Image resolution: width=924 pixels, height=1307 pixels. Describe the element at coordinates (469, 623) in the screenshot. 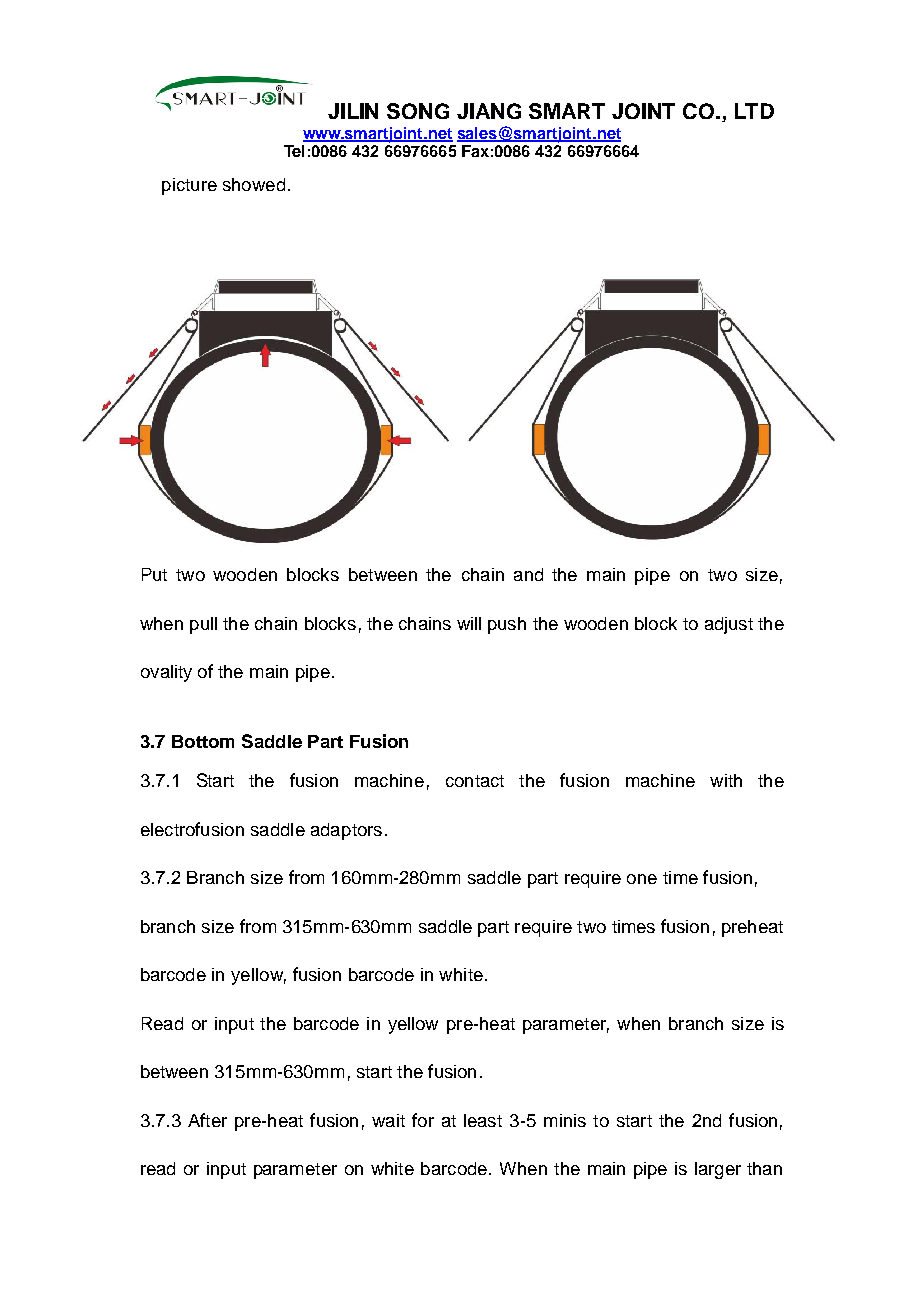

I see `will` at that location.
